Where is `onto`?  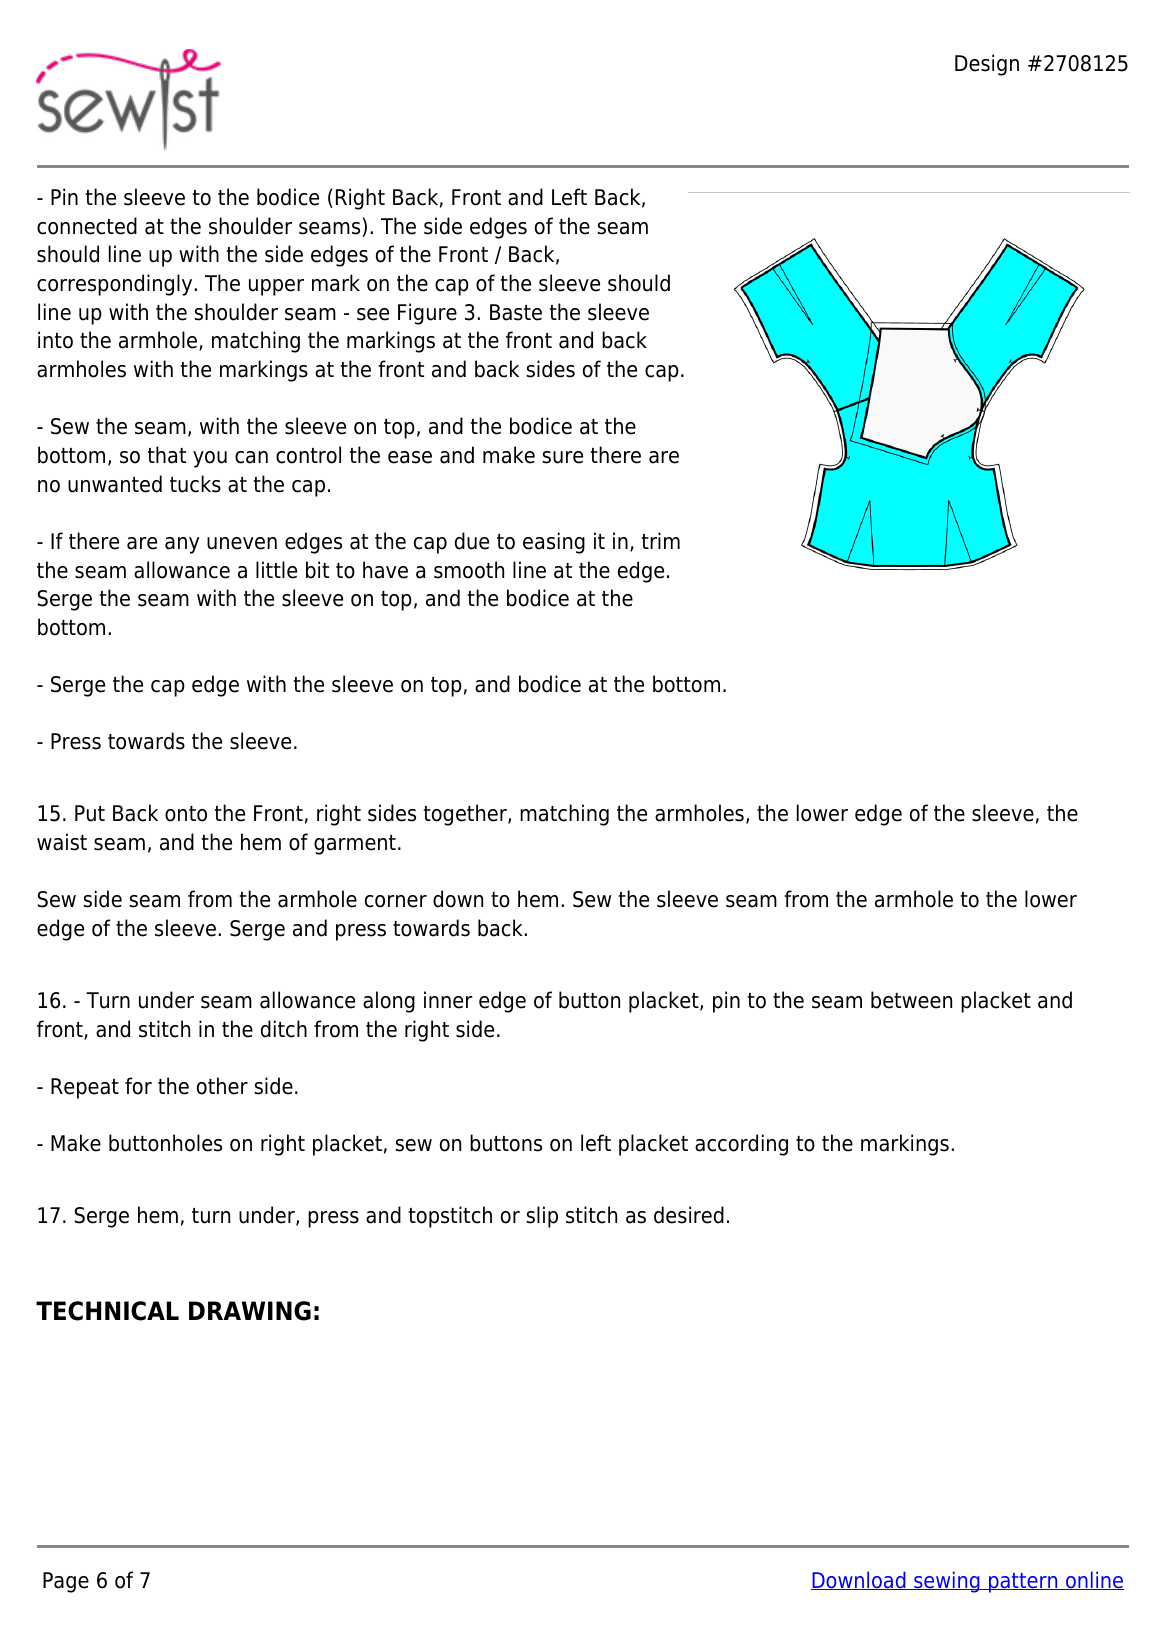 onto is located at coordinates (186, 814).
